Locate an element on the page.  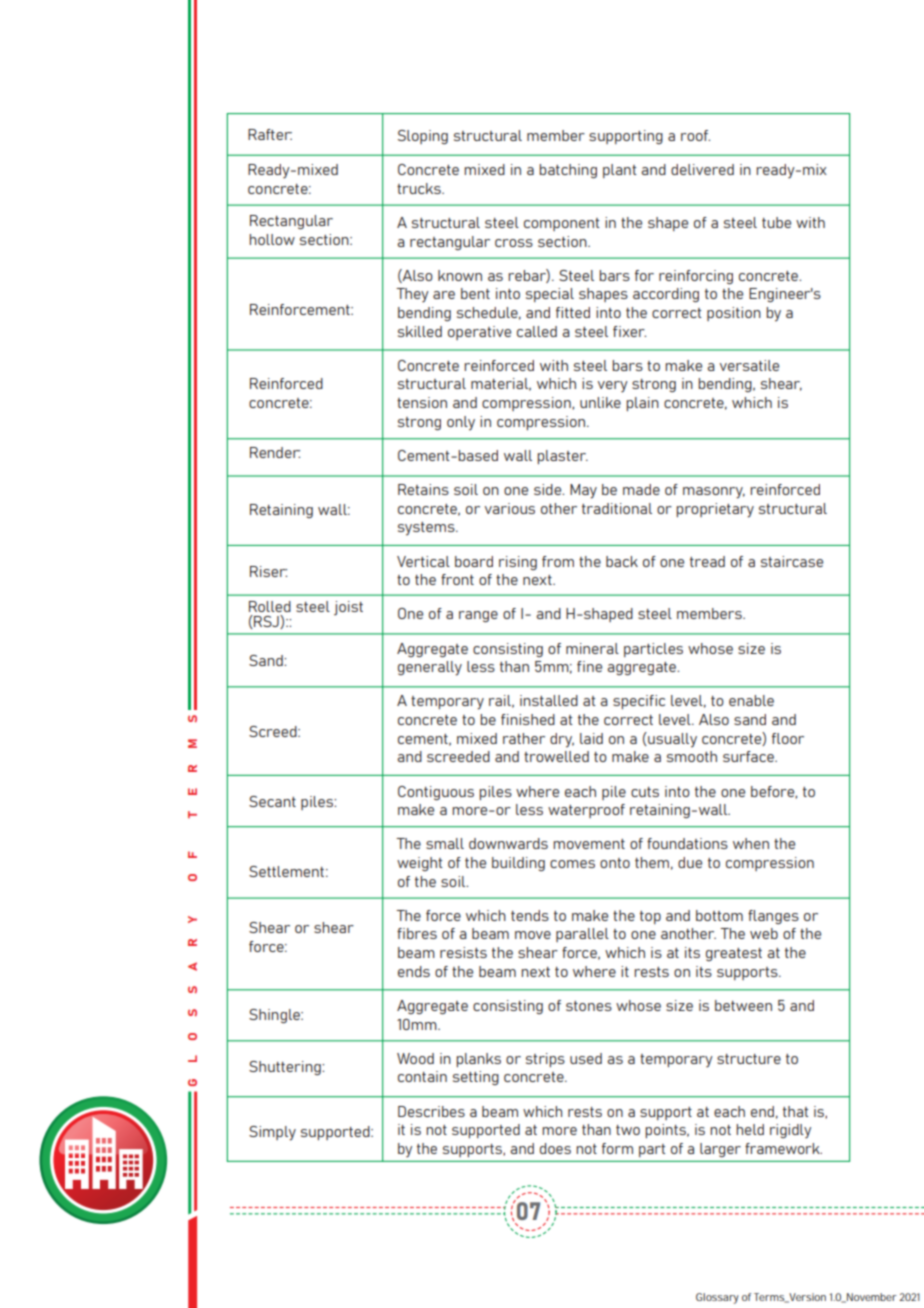
batching is located at coordinates (568, 171).
